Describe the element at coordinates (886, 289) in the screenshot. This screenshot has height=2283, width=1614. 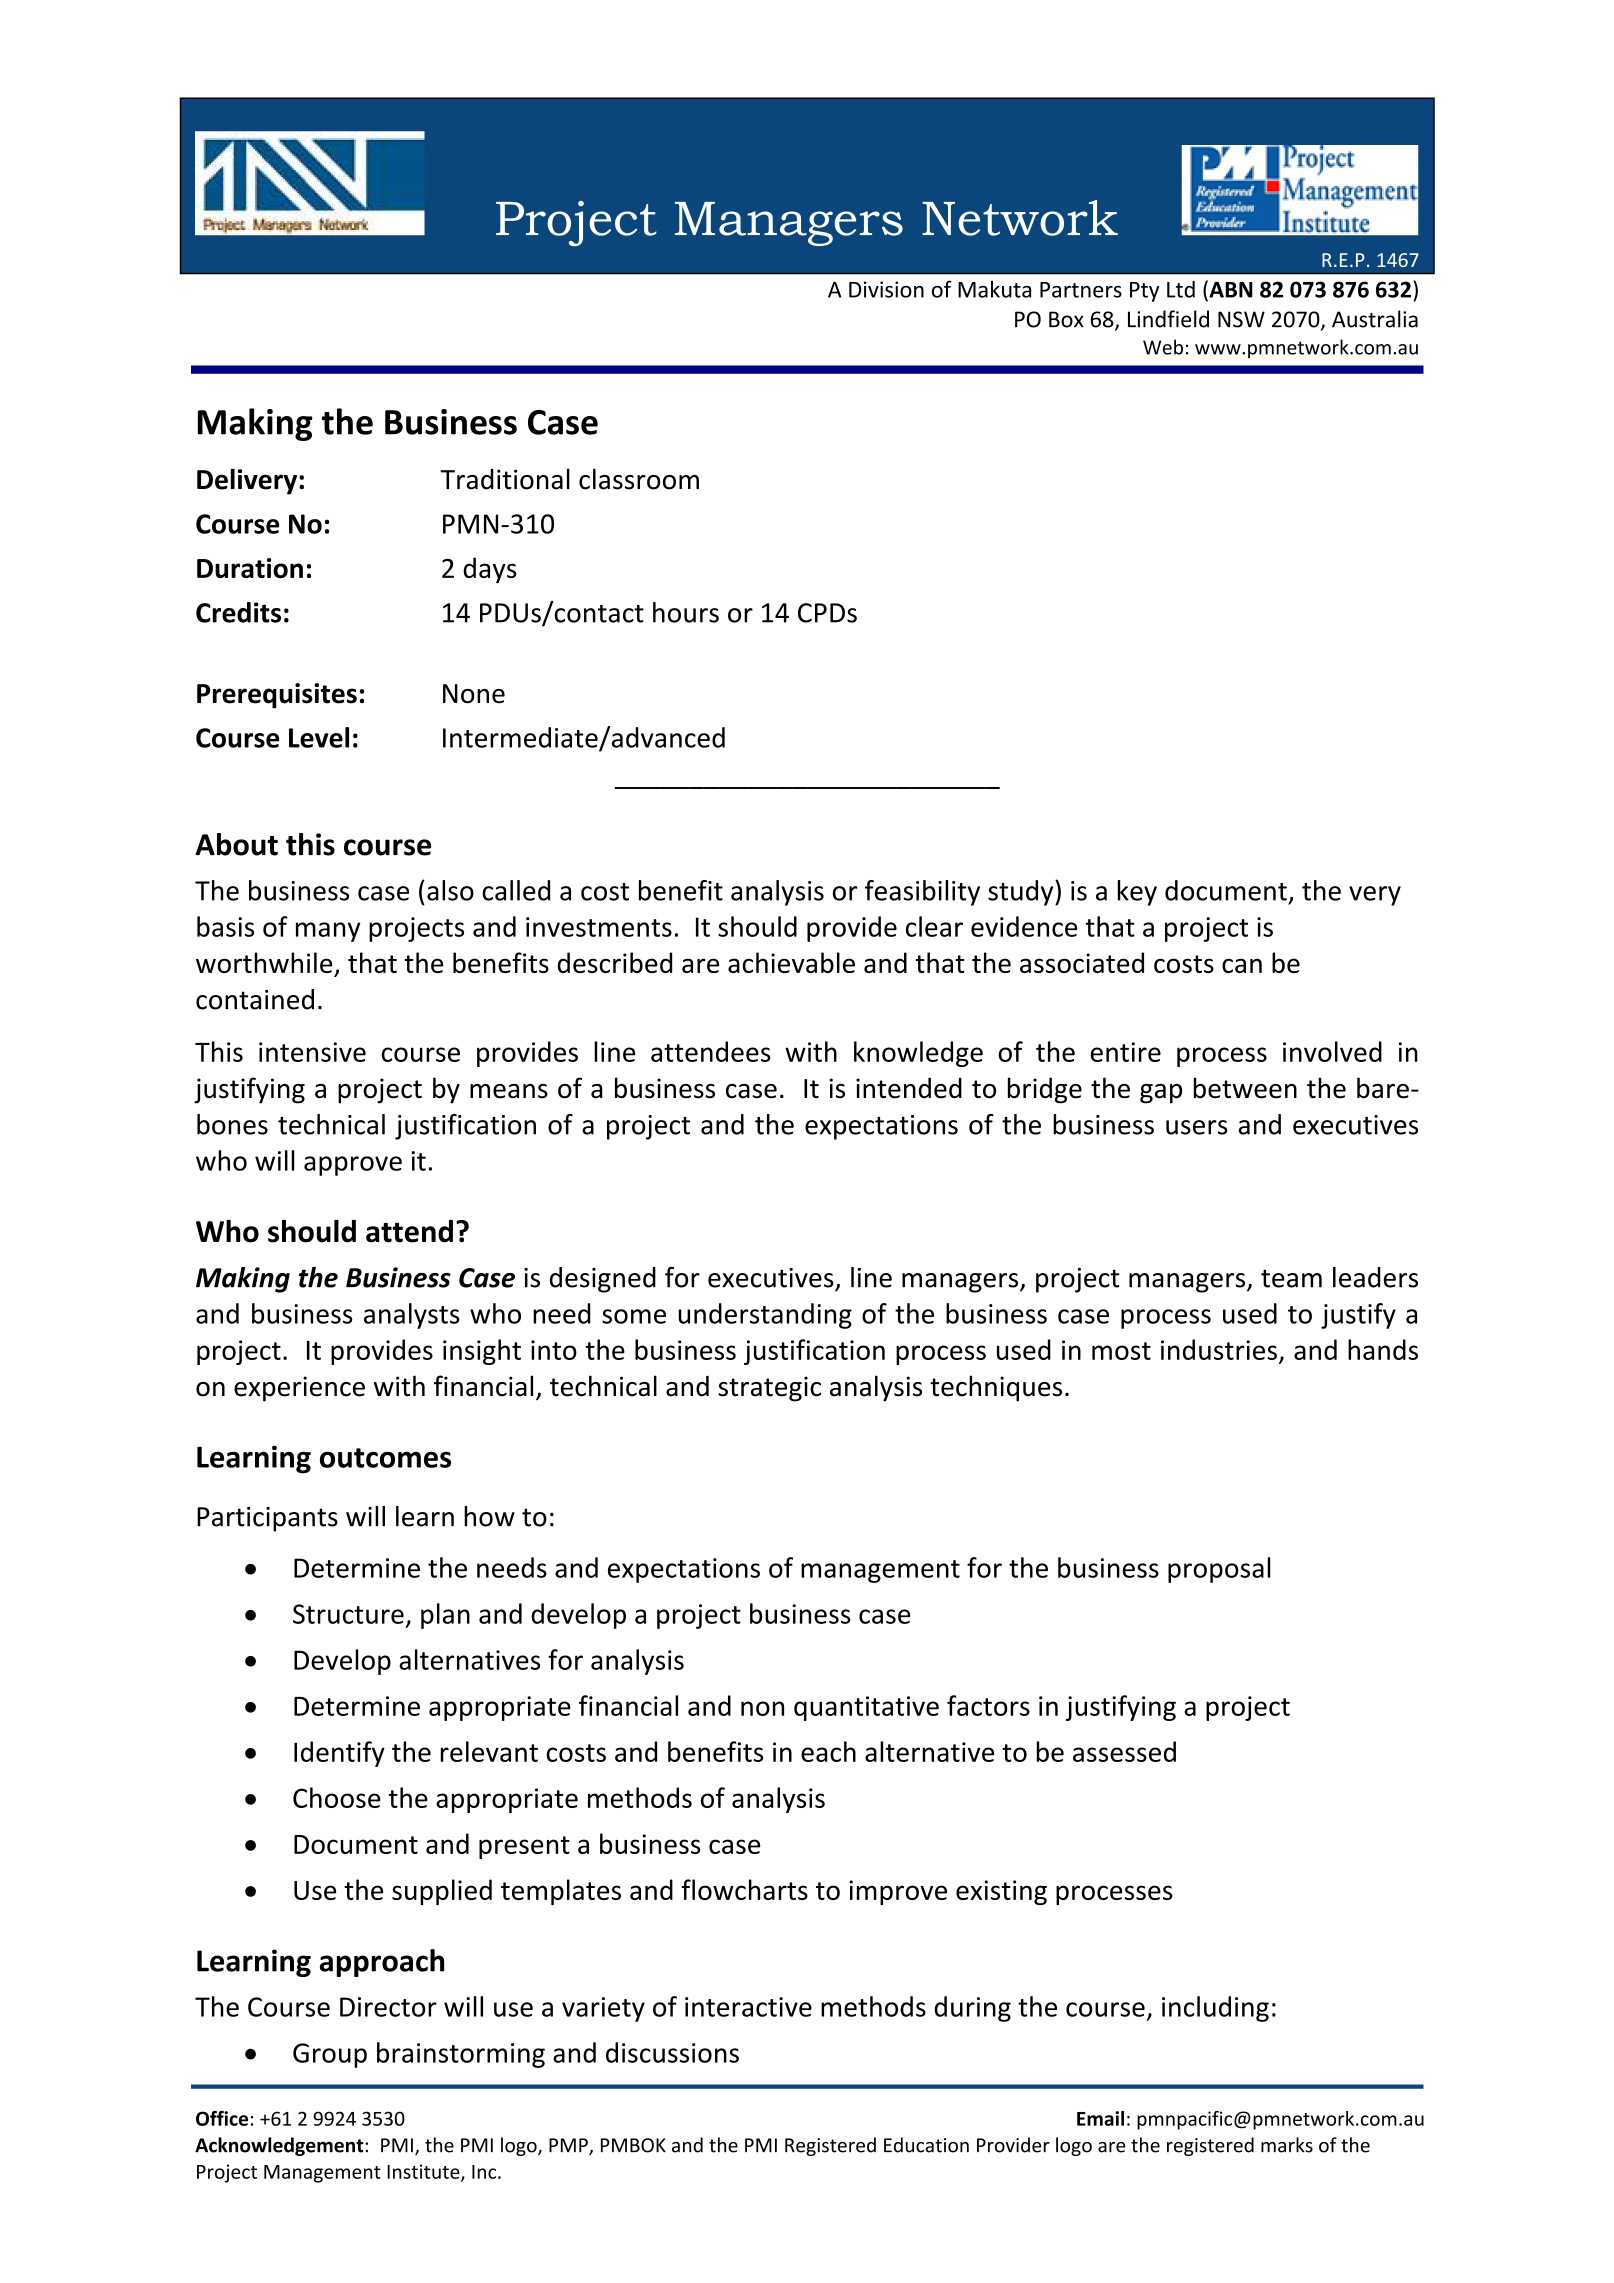
I see `Division` at that location.
